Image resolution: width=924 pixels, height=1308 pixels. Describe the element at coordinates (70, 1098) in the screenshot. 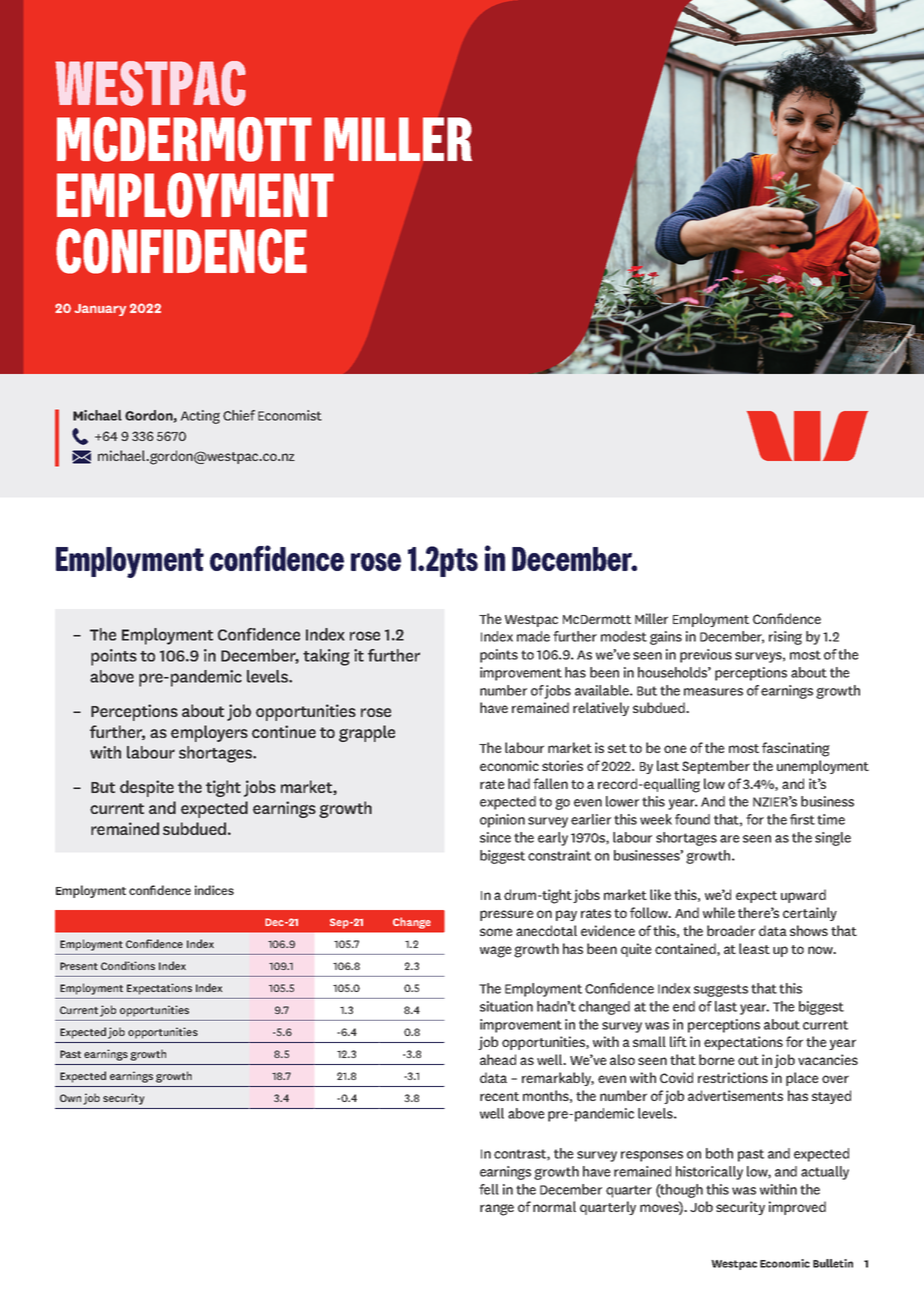

I see `Own` at that location.
